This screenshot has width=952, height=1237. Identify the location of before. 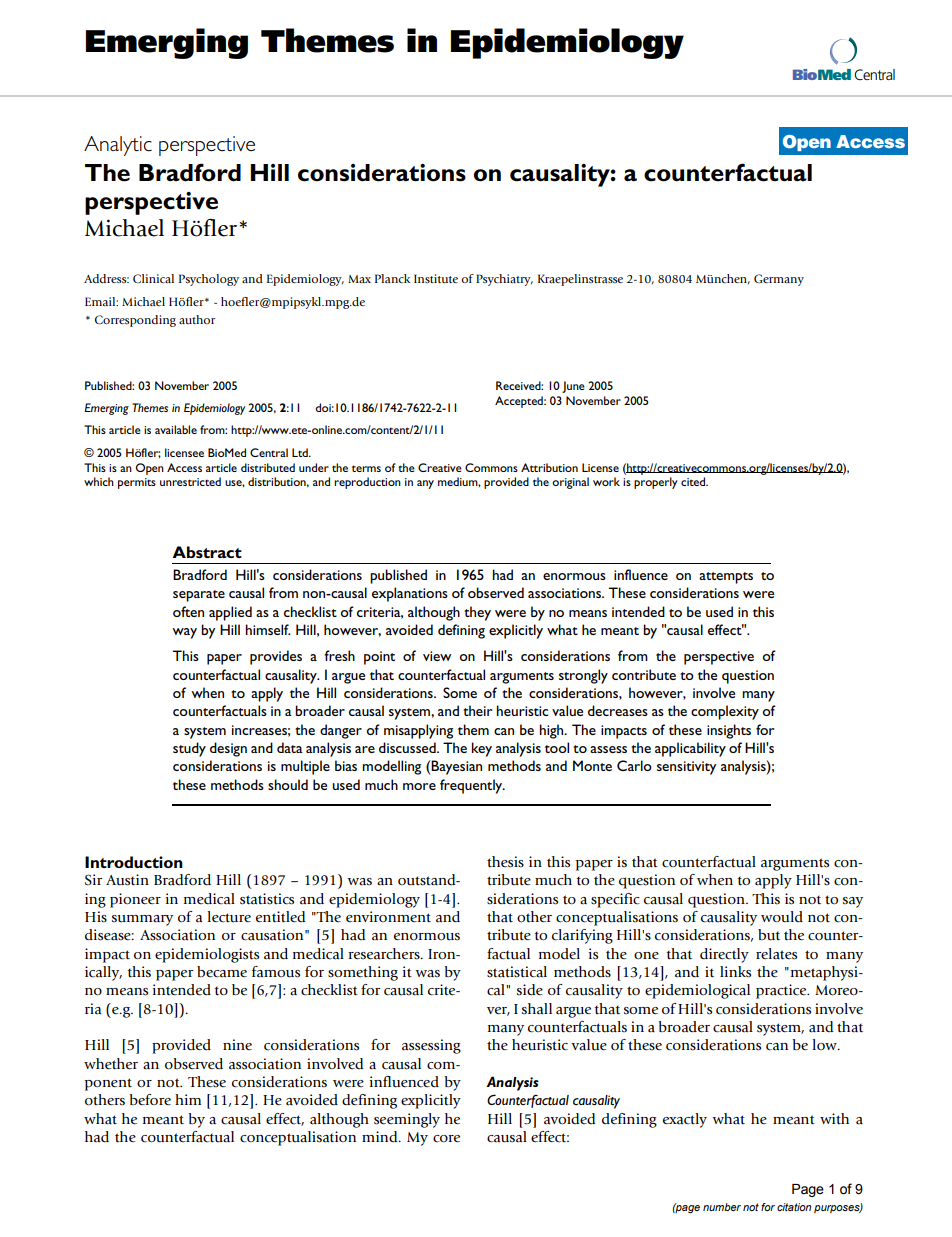
(150, 1100).
